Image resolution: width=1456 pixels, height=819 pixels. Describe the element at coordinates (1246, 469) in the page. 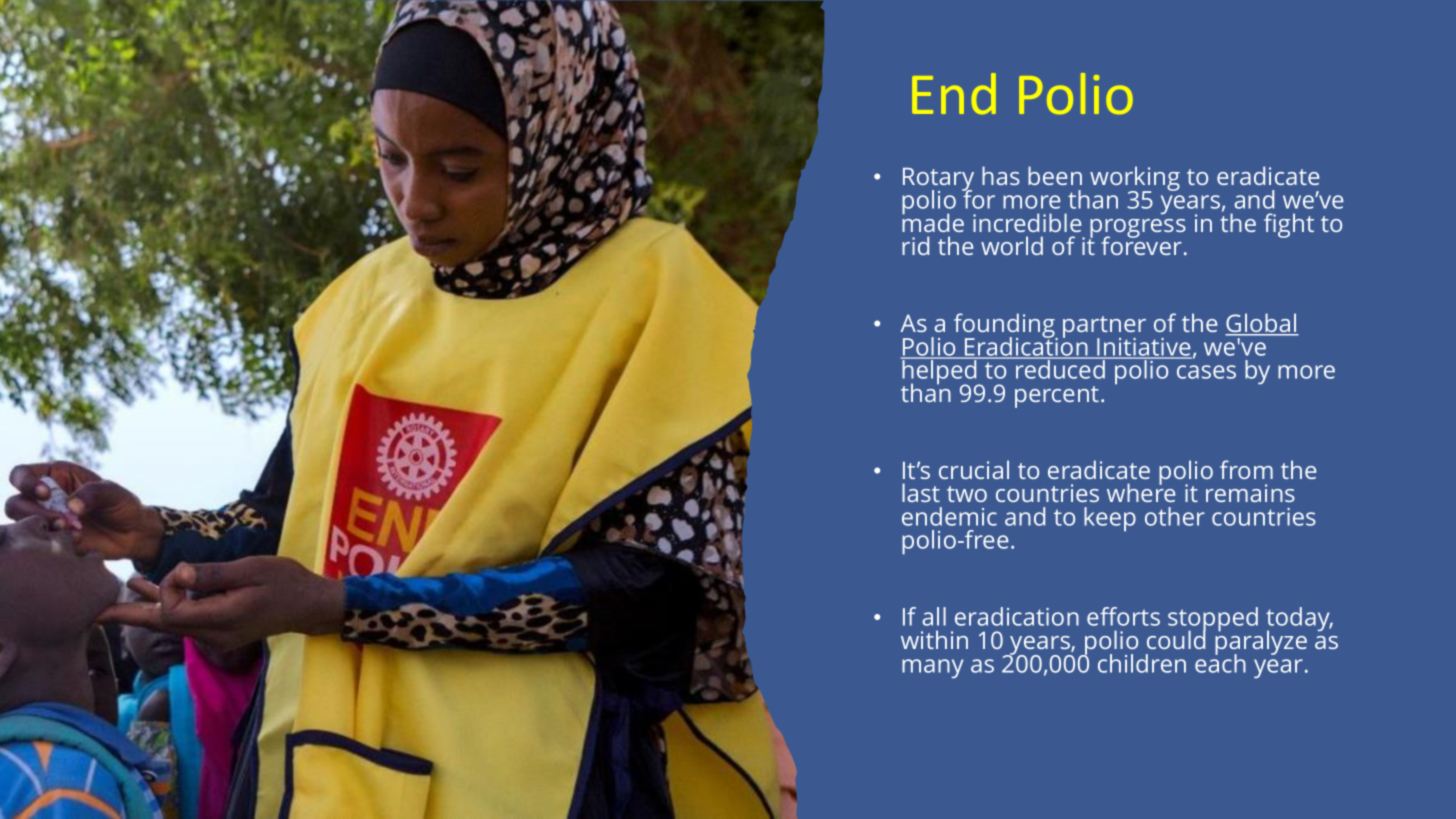

I see `from` at that location.
